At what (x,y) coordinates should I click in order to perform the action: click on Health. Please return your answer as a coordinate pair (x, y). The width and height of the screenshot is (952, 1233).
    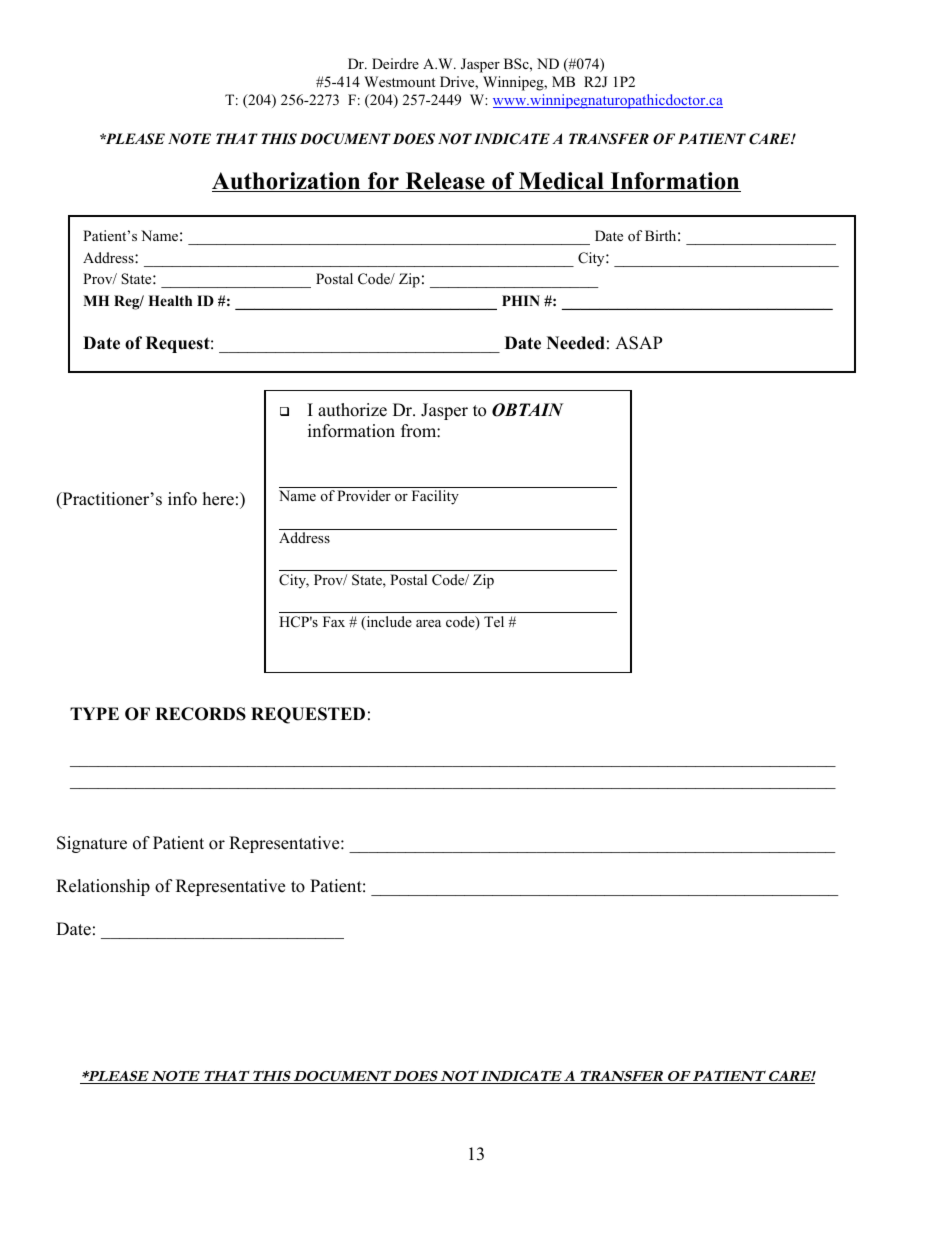
    Looking at the image, I should click on (170, 300).
